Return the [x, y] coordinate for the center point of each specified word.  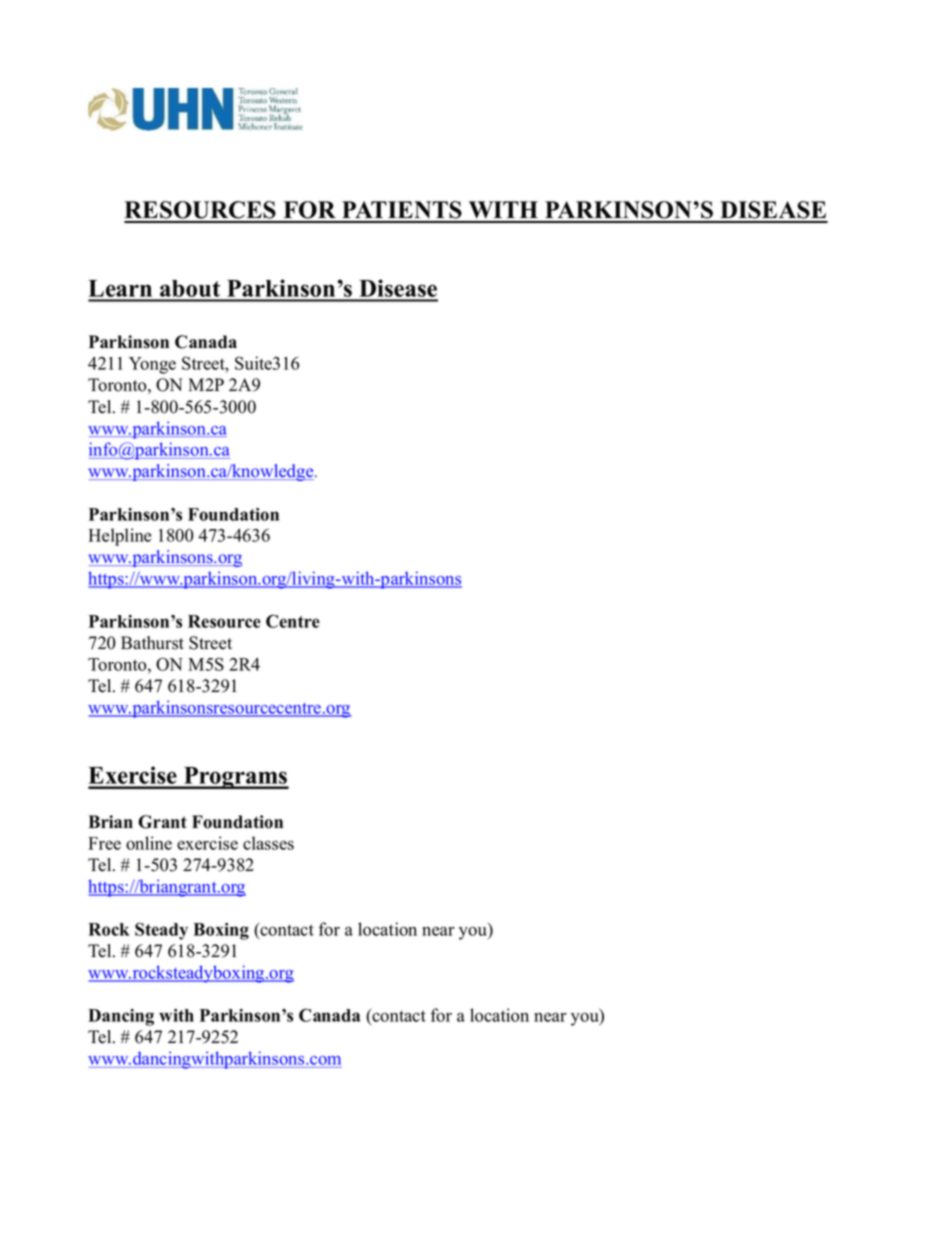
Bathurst [152, 643]
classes [268, 843]
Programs [235, 778]
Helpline [120, 537]
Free [104, 843]
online [149, 843]
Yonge [152, 365]
